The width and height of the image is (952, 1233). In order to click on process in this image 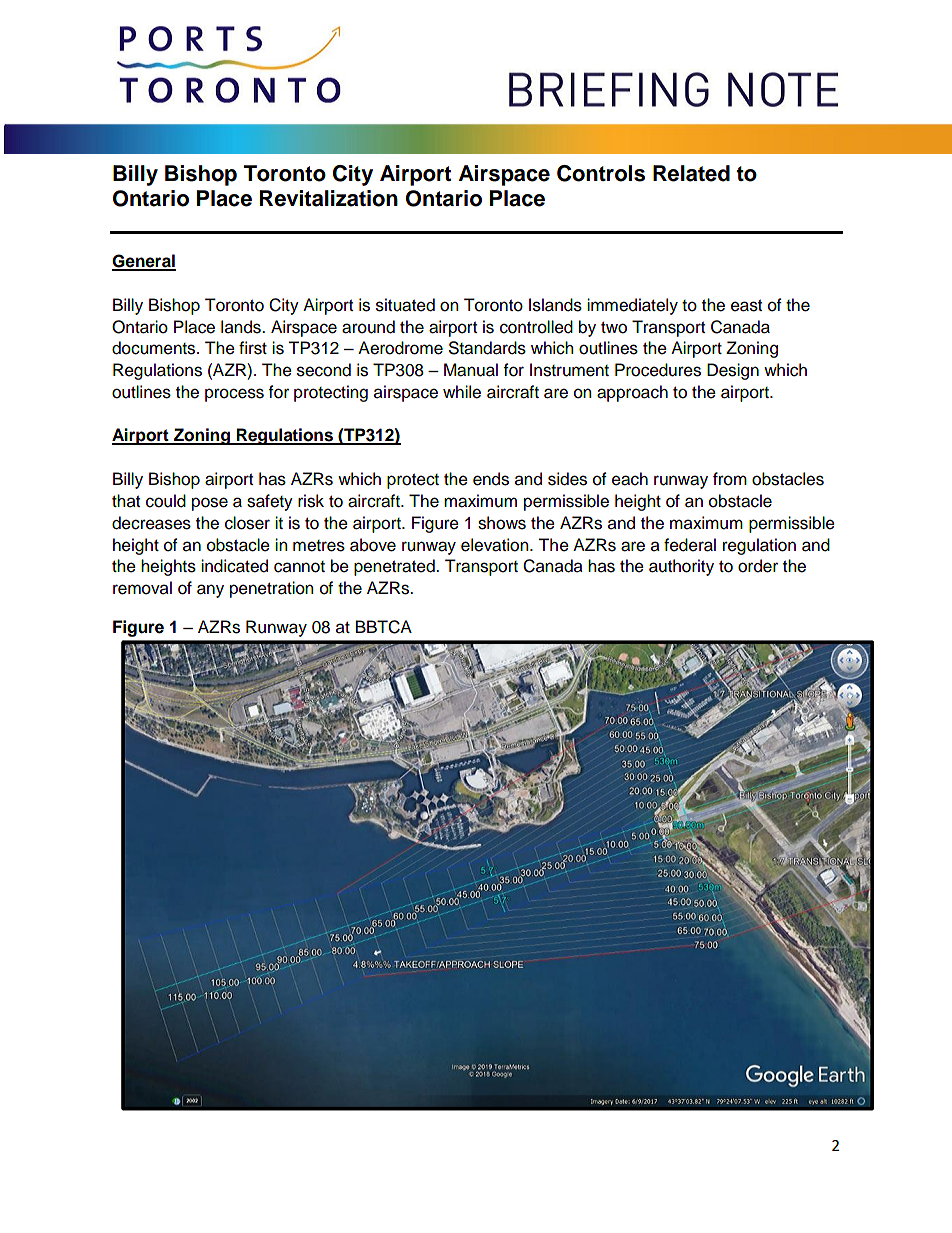, I will do `click(234, 395)`.
